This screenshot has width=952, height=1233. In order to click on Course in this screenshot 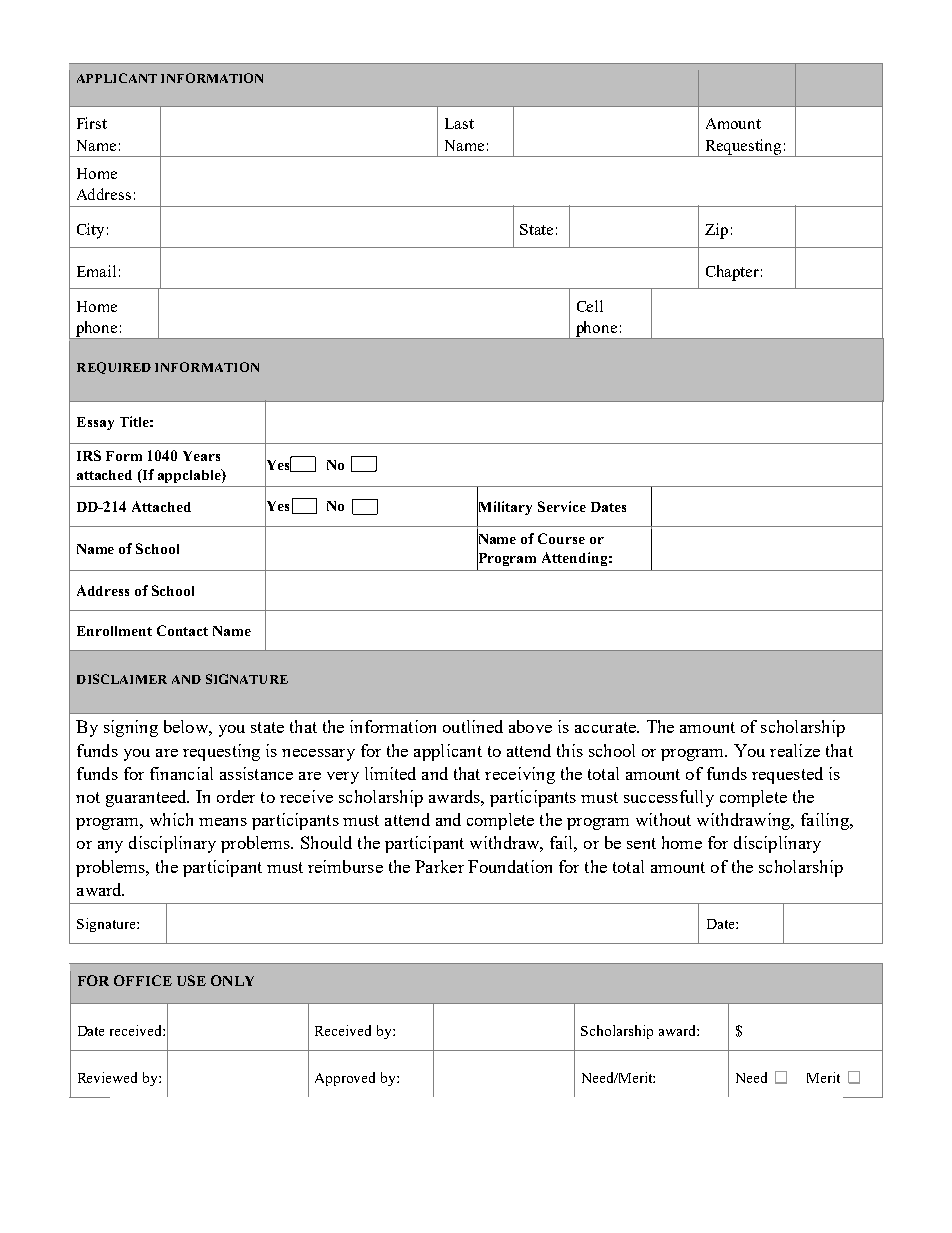, I will do `click(561, 538)`.
